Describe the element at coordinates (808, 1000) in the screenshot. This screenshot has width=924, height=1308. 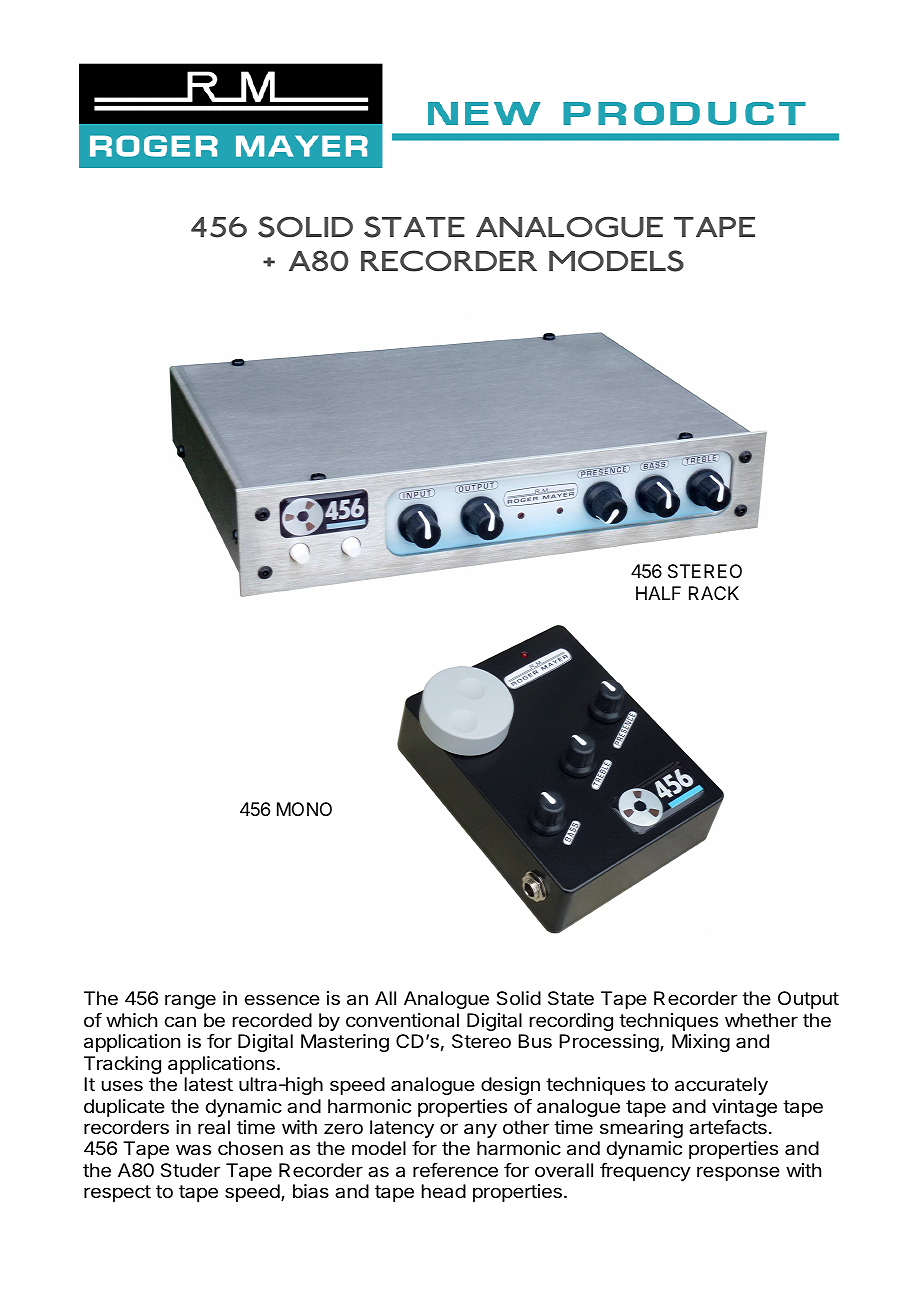
I see `Output` at that location.
